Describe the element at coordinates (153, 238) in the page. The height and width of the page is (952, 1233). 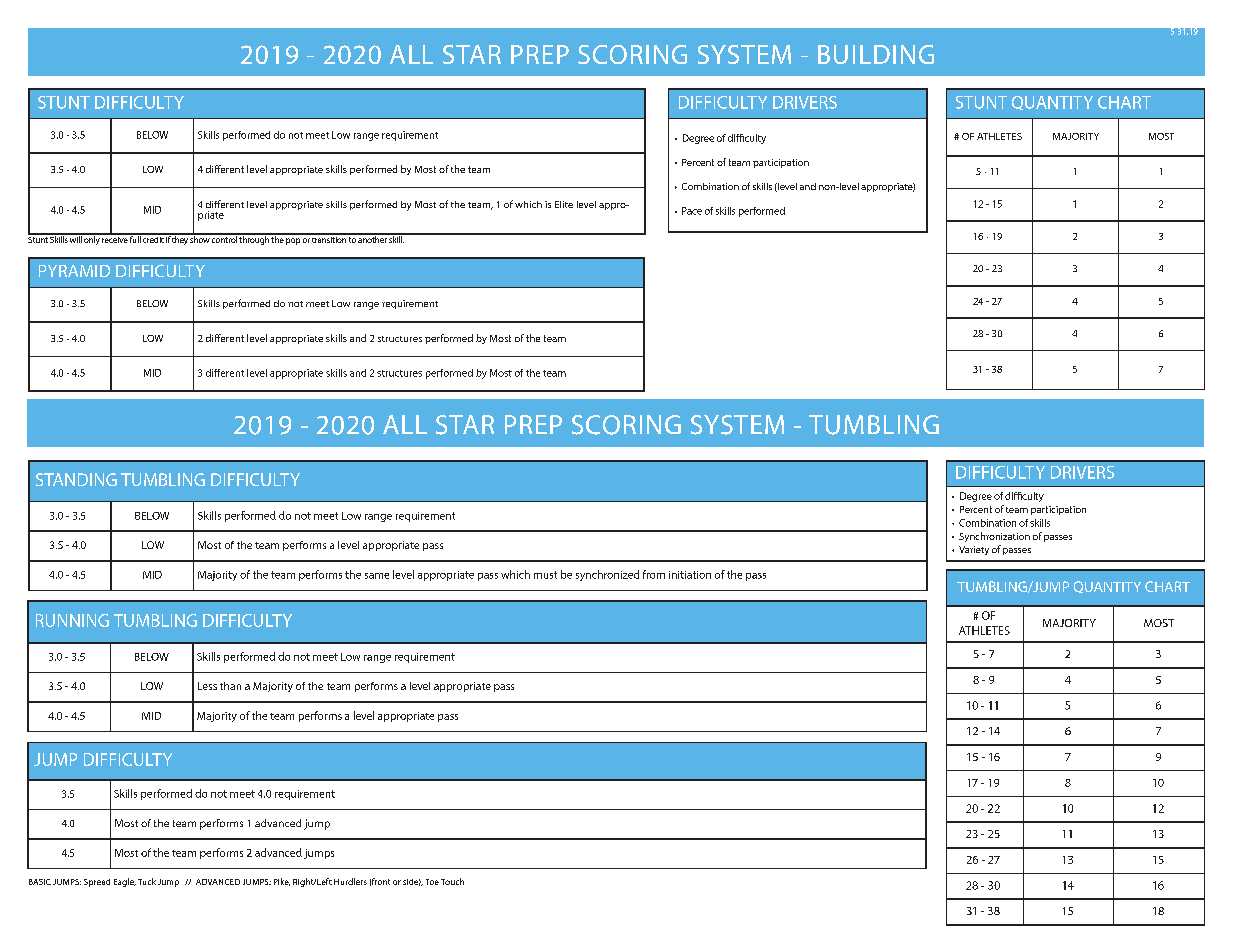
I see `credit` at that location.
